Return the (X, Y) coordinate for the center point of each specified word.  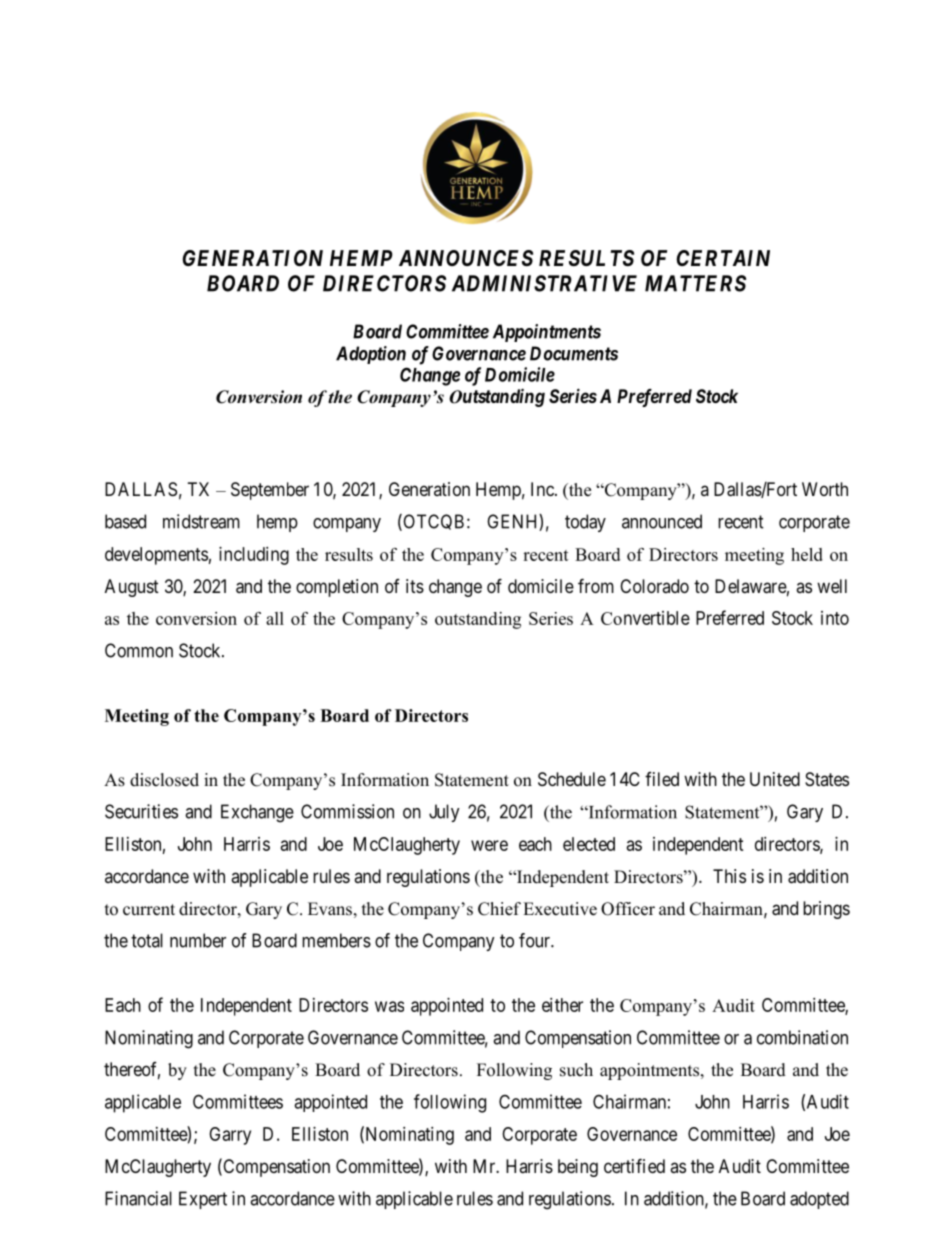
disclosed (164, 780)
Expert (203, 1200)
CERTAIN (723, 258)
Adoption (371, 355)
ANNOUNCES (466, 258)
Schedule (572, 779)
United (775, 779)
